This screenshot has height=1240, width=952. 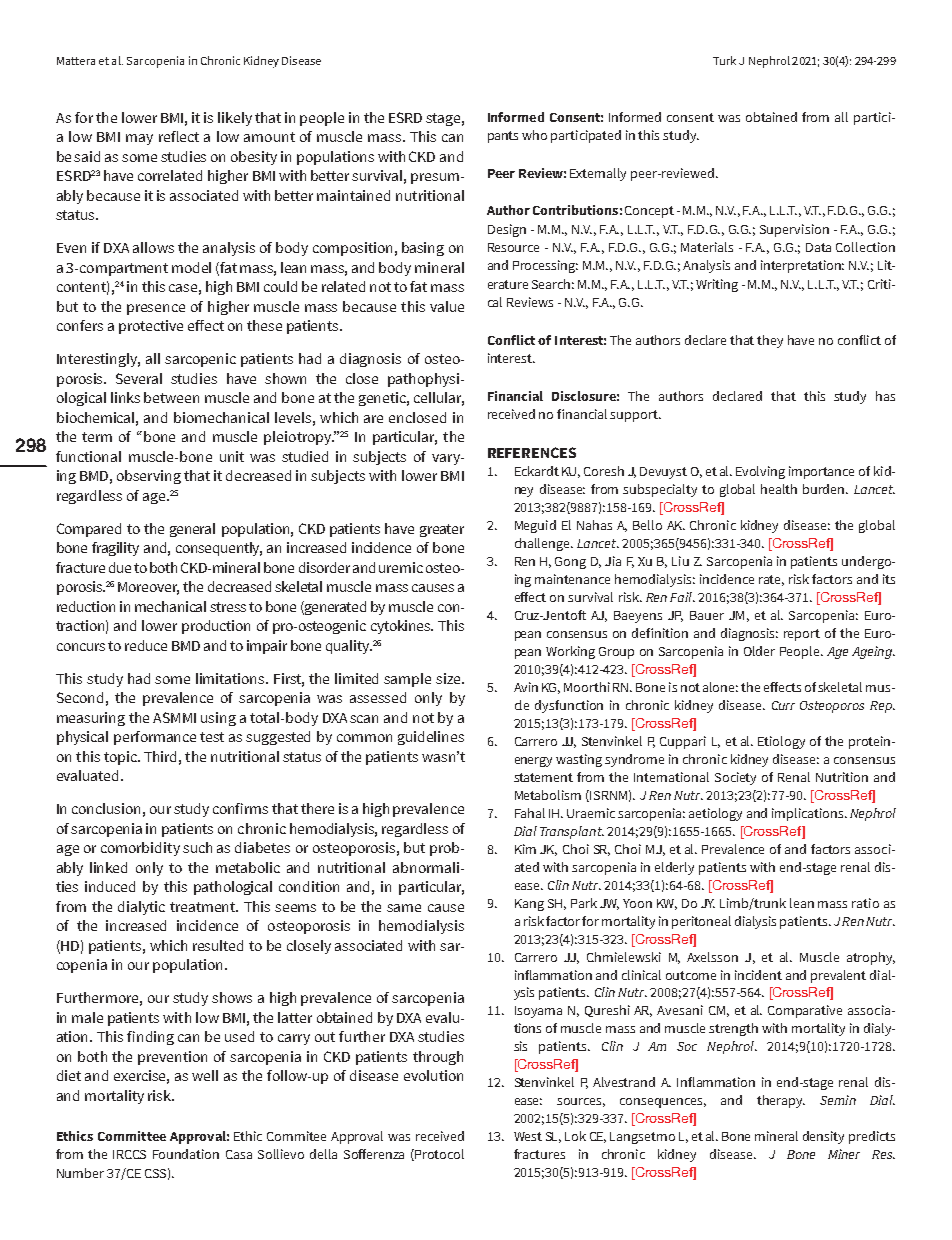 What do you see at coordinates (146, 645) in the screenshot?
I see `reduce` at bounding box center [146, 645].
